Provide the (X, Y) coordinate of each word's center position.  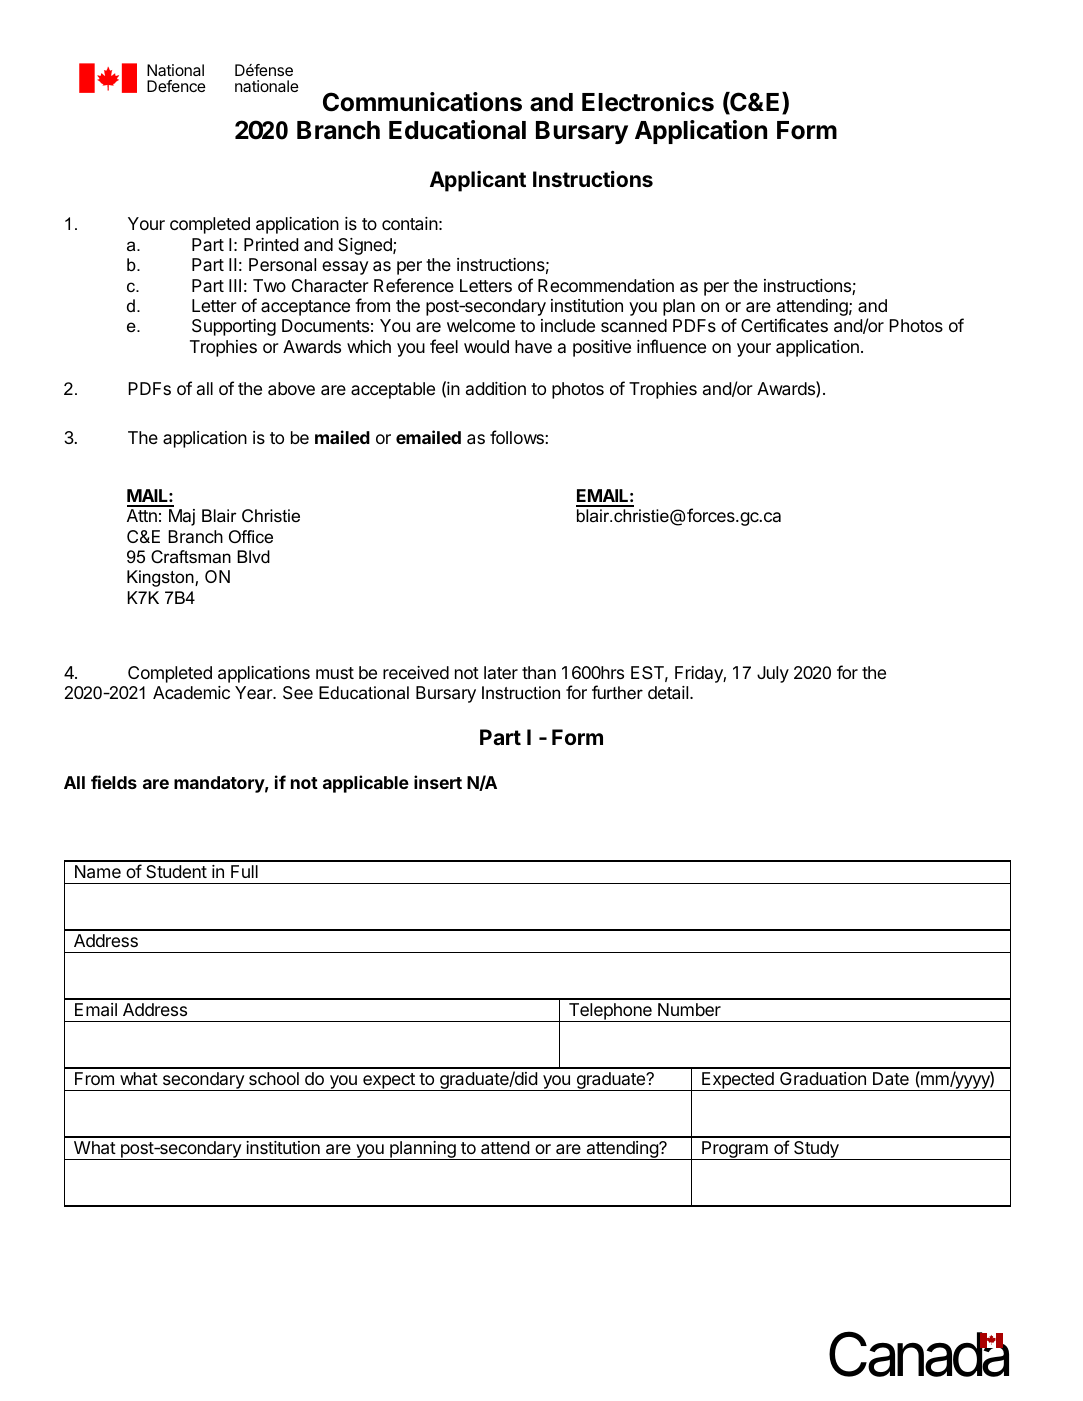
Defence (176, 86)
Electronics (648, 102)
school (274, 1078)
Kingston (161, 578)
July (773, 674)
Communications (422, 102)
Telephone (610, 1012)
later (501, 672)
